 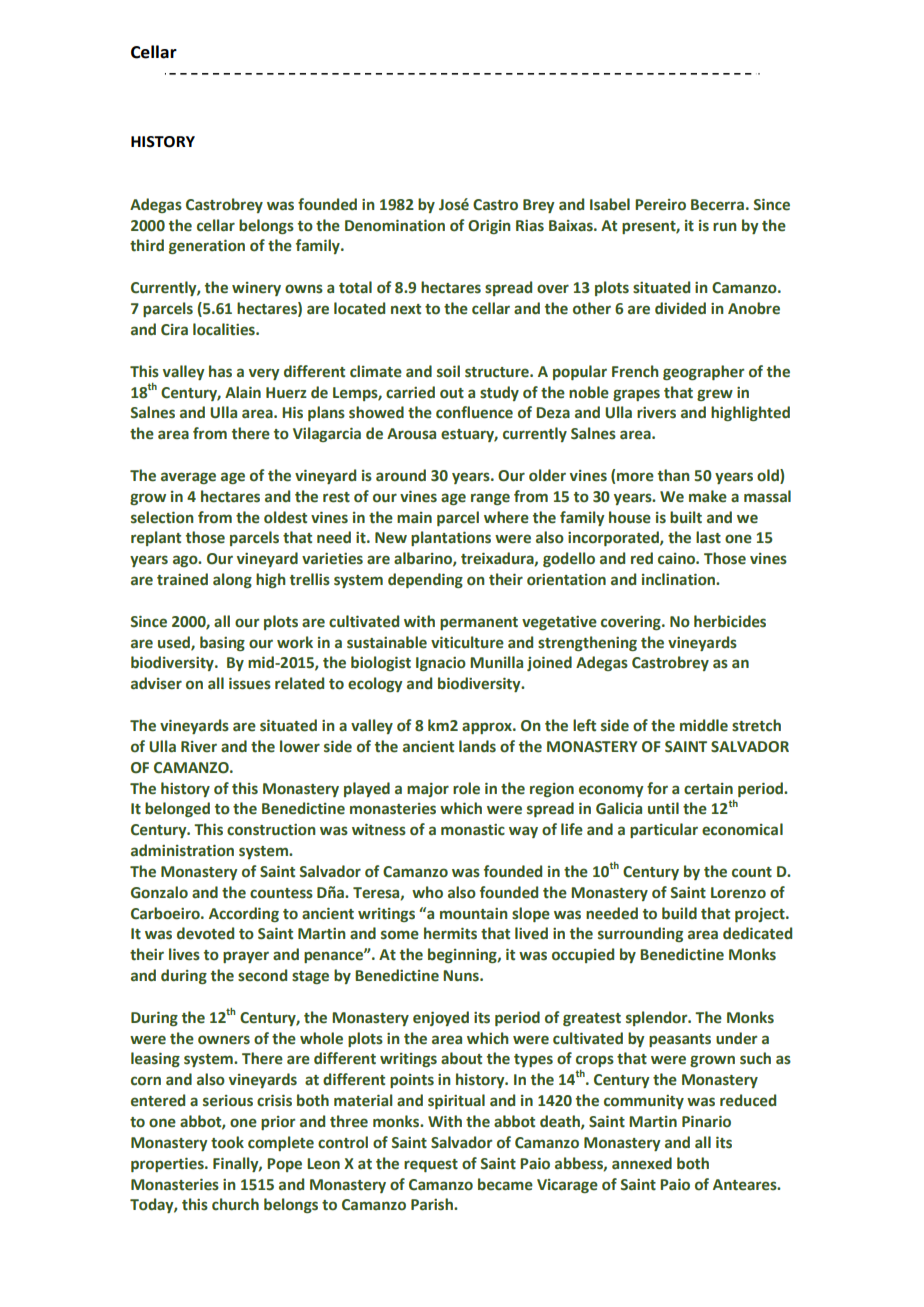 What do you see at coordinates (441, 664) in the screenshot?
I see `Ignacio` at bounding box center [441, 664].
